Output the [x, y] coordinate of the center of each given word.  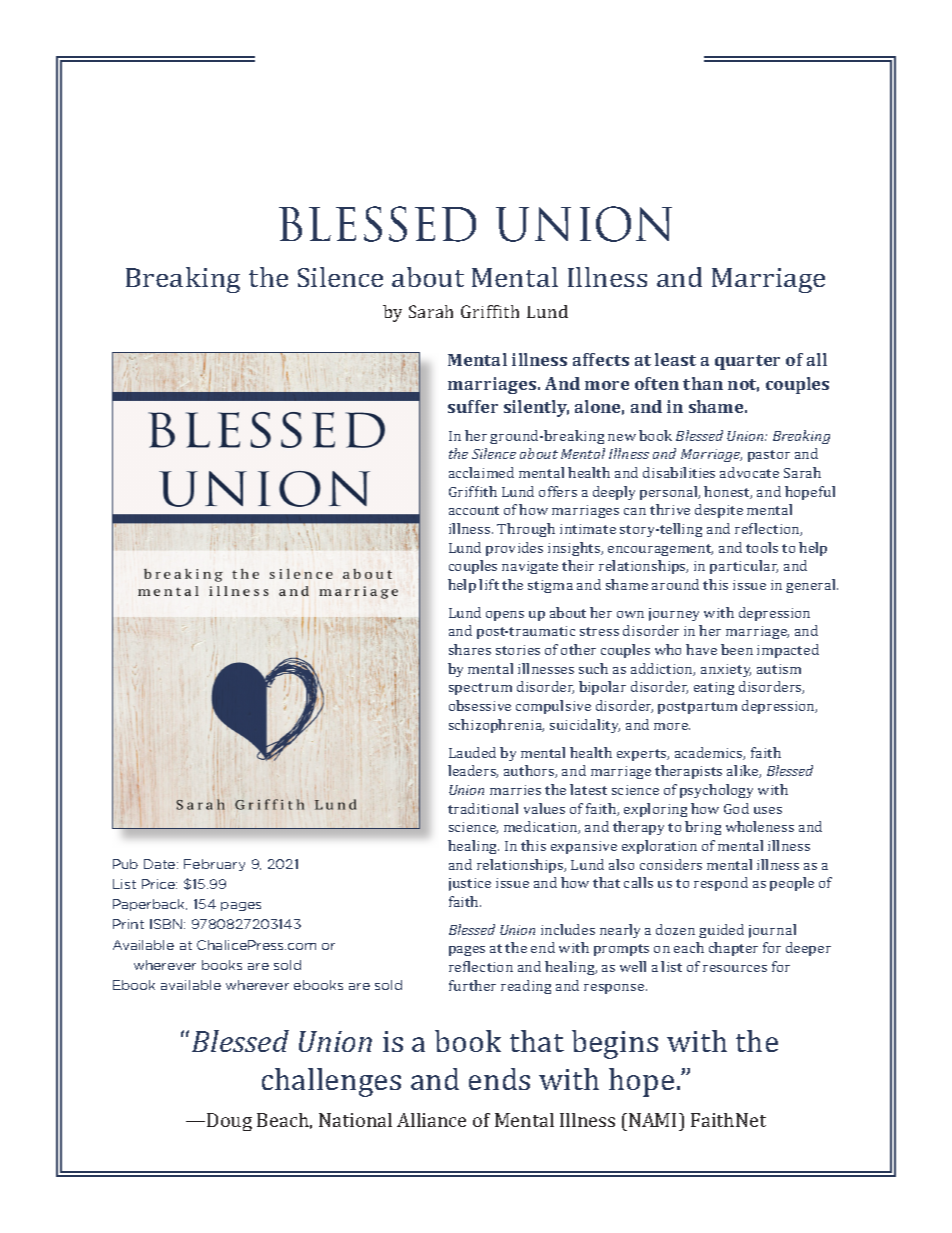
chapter [733, 949]
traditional [483, 808]
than [703, 383]
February [214, 865]
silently [536, 408]
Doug [229, 1122]
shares [470, 649]
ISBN [166, 924]
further [472, 985]
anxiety [726, 670]
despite [719, 511]
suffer [473, 406]
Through [526, 530]
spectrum [480, 689]
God [736, 808]
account [474, 510]
